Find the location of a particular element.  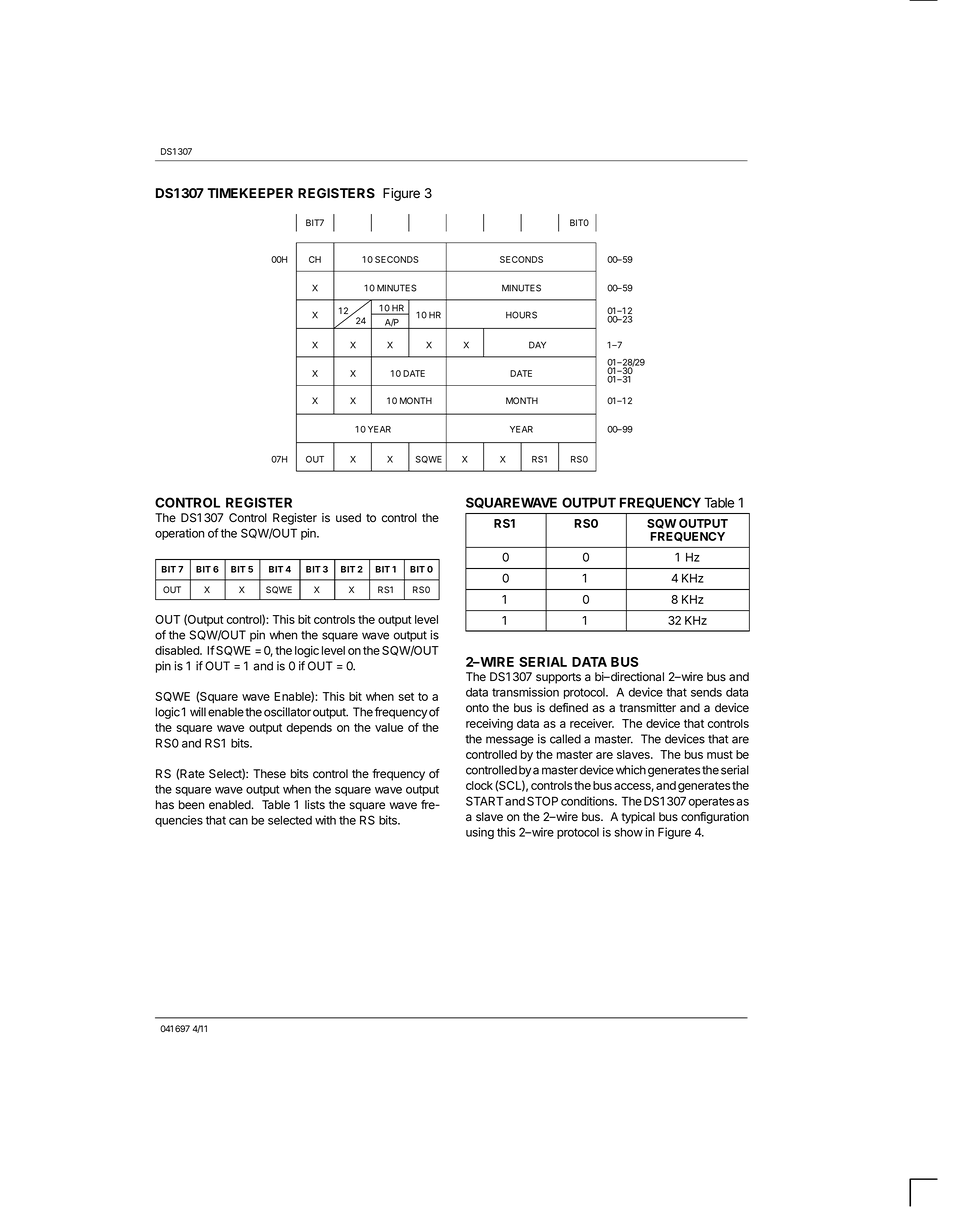

operation is located at coordinates (179, 534).
